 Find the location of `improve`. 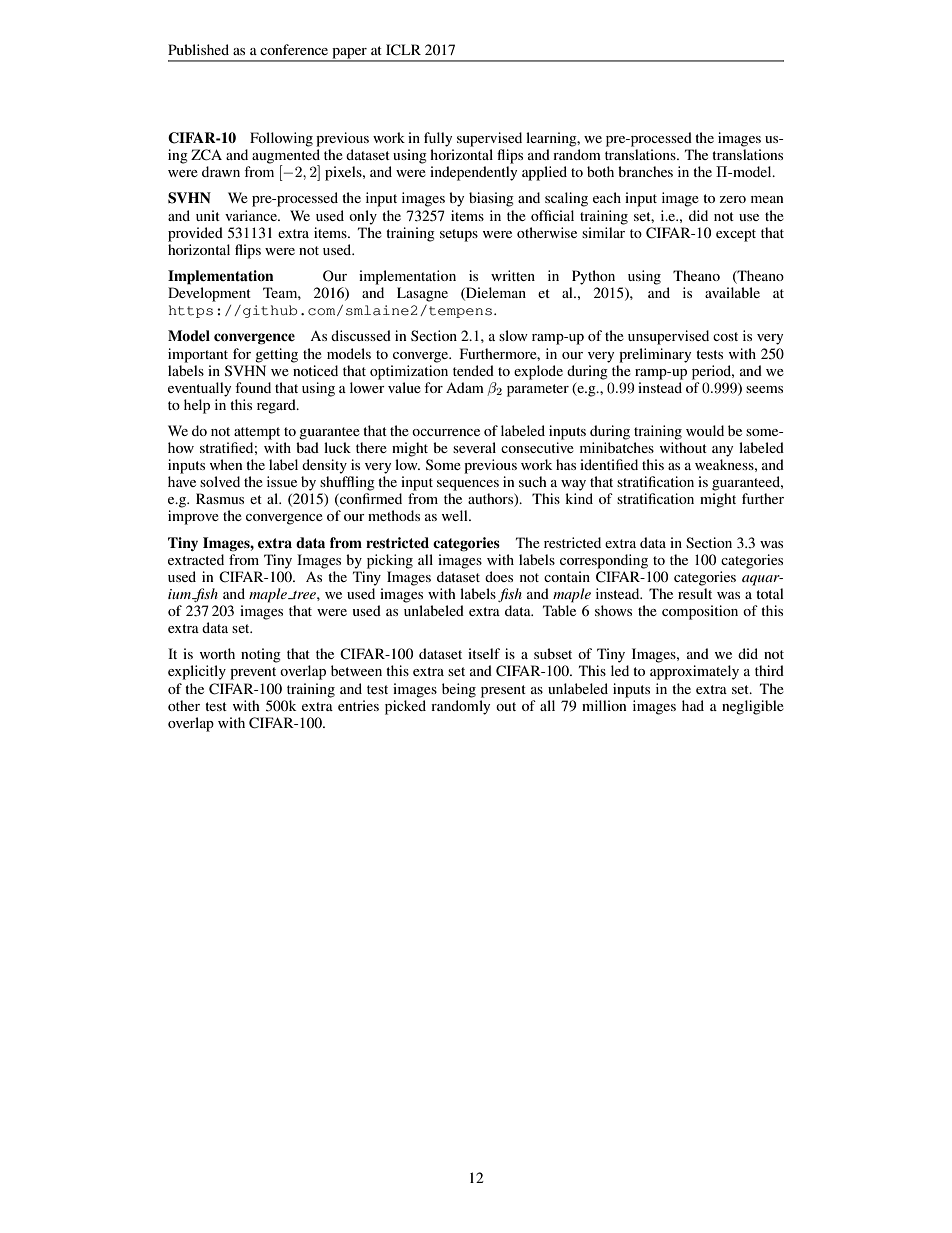

improve is located at coordinates (193, 517).
